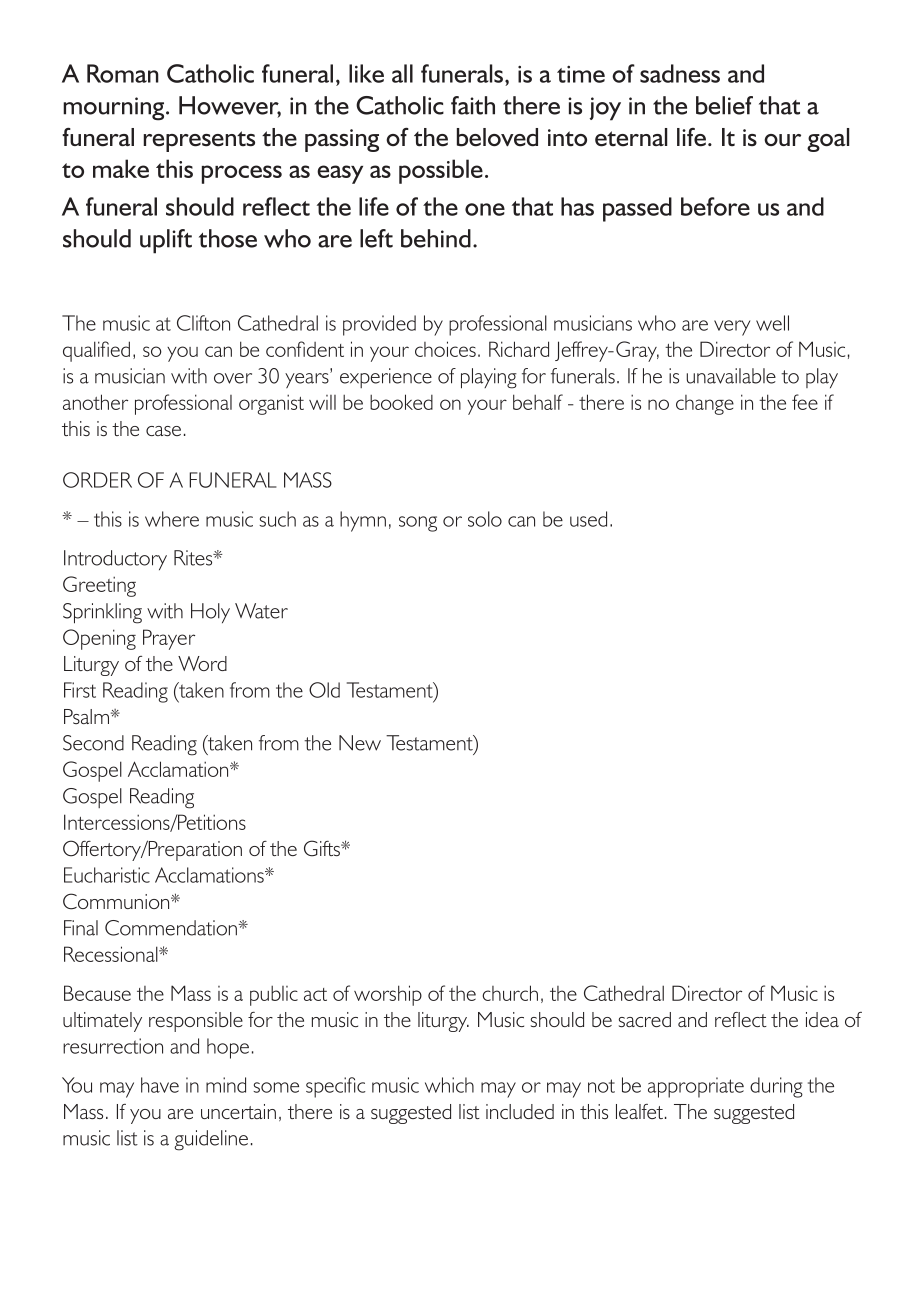 The height and width of the page is (1311, 924). I want to click on which, so click(449, 1085).
